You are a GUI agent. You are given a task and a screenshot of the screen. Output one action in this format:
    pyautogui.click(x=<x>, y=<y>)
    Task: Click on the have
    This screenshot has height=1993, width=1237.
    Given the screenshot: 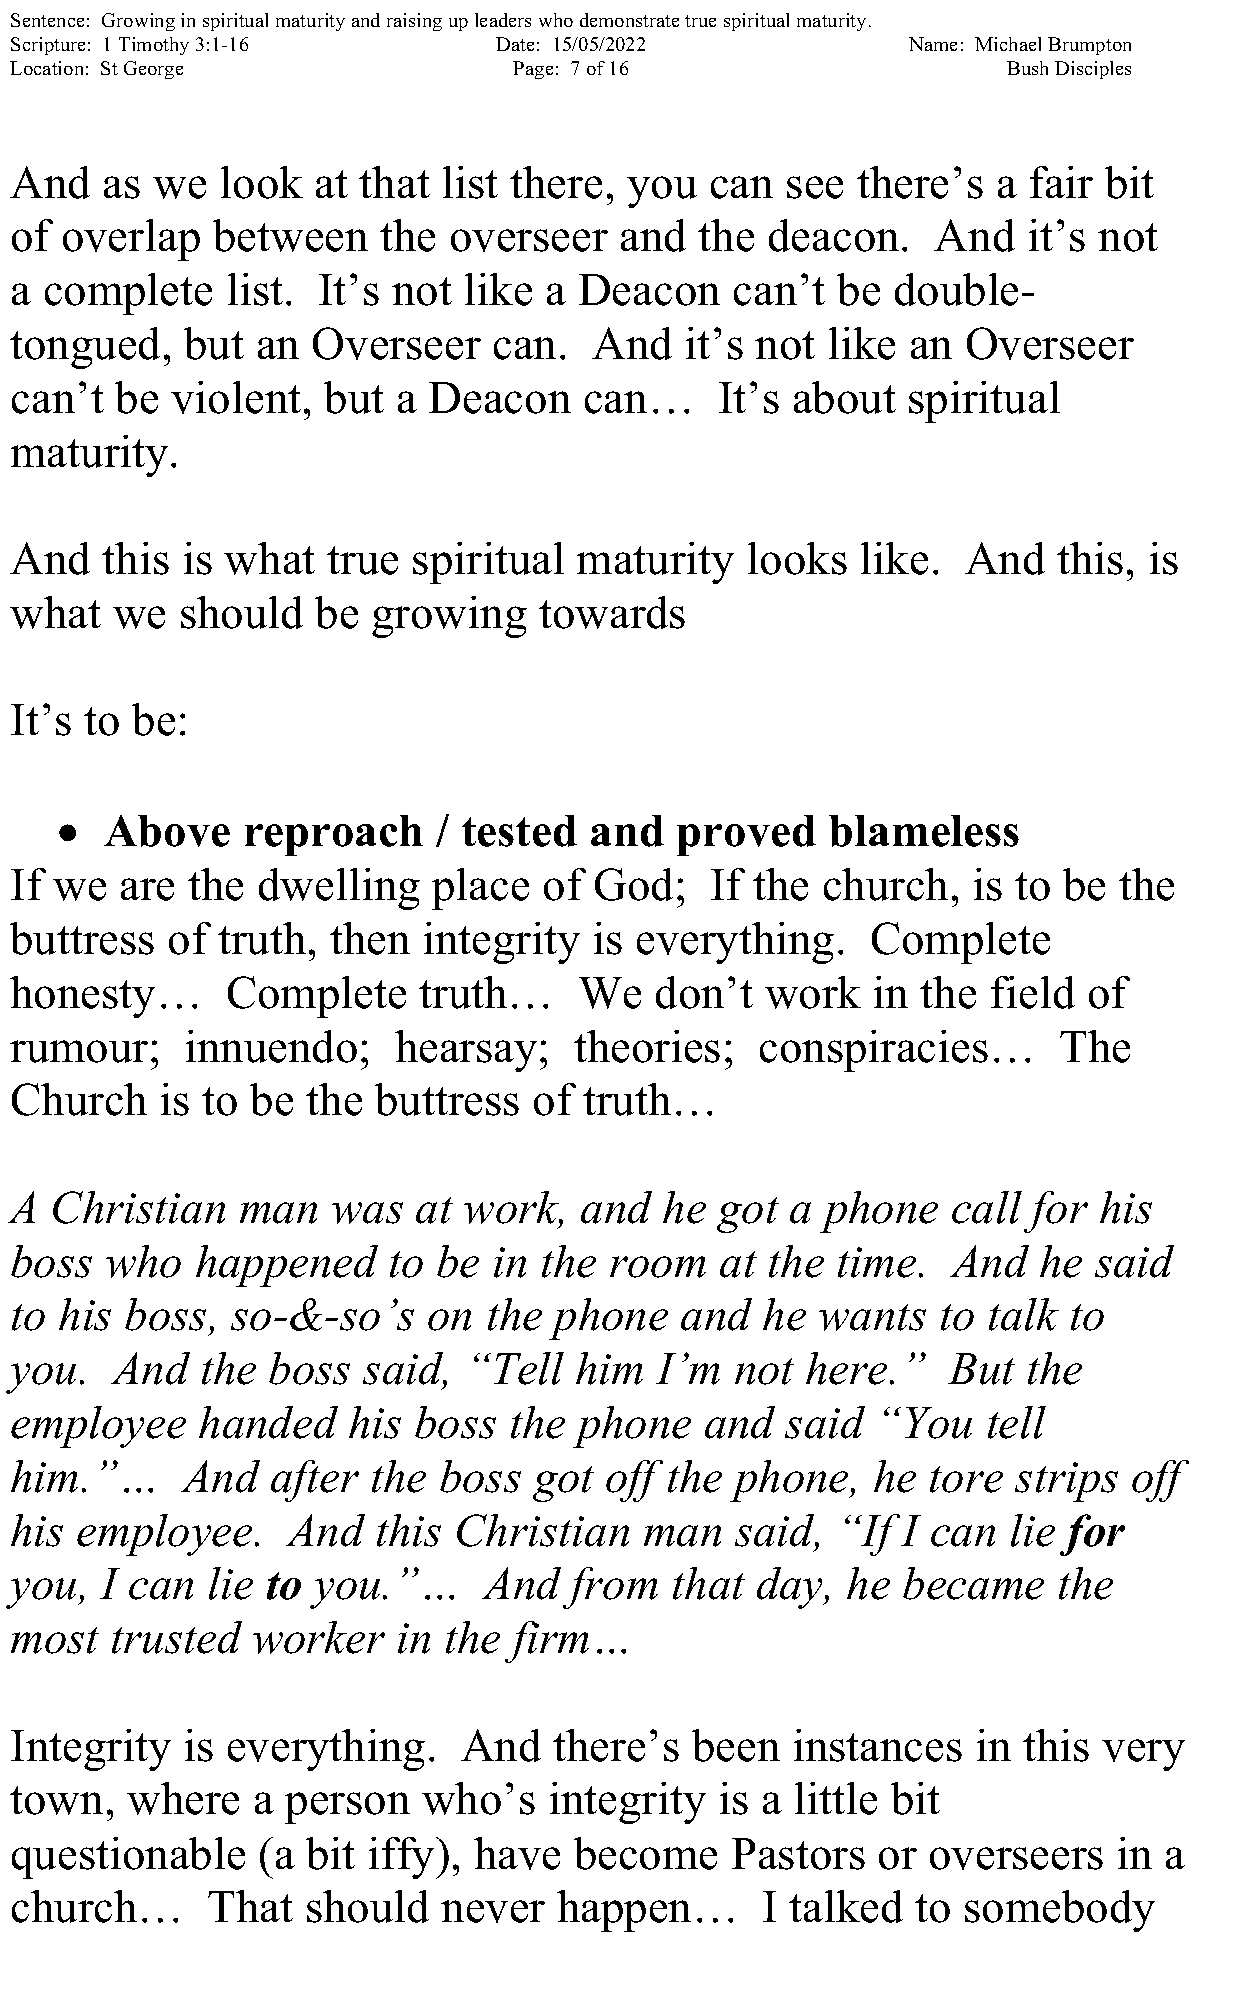 What is the action you would take?
    pyautogui.click(x=517, y=1853)
